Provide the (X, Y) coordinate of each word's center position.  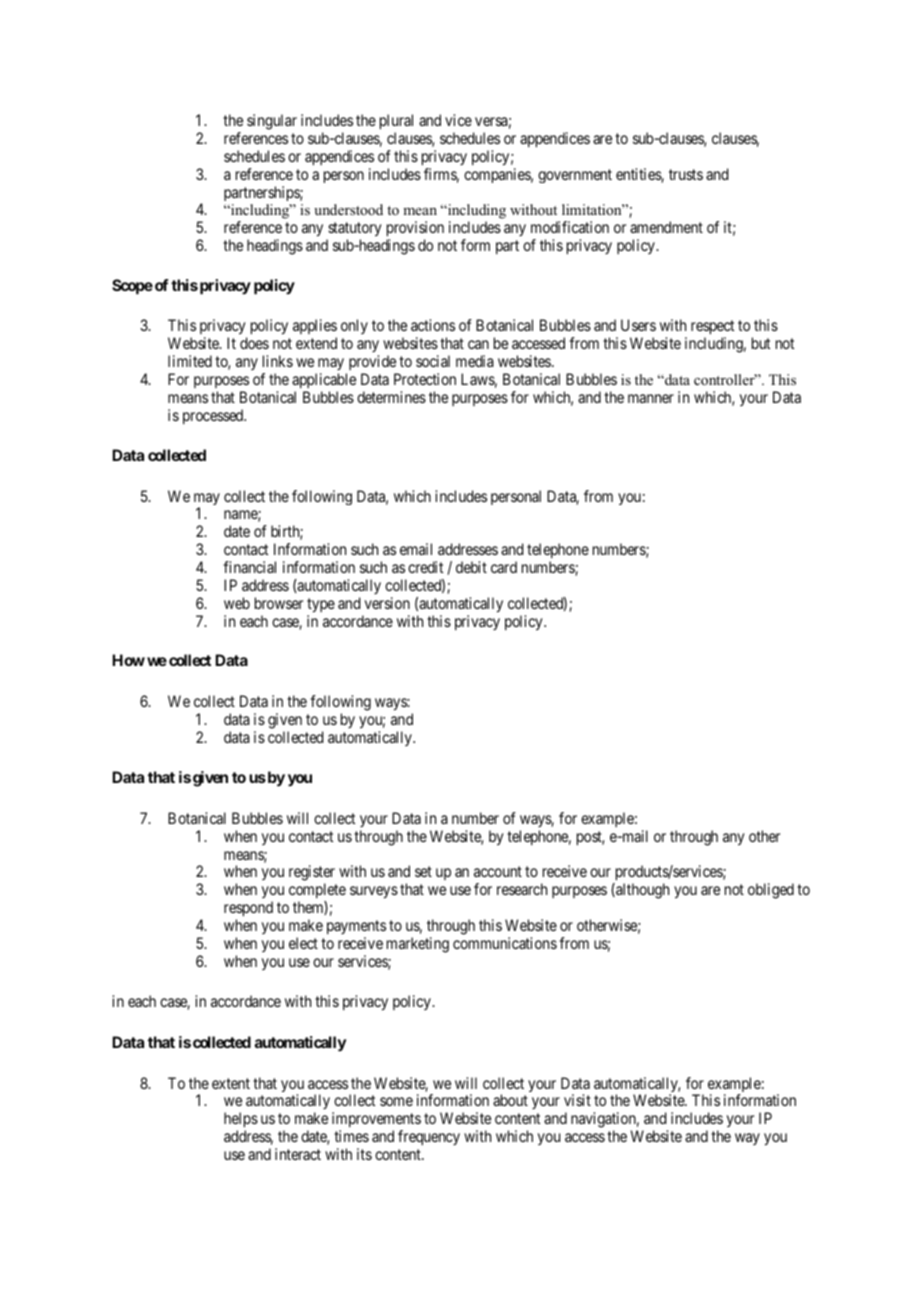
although (641, 891)
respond (248, 910)
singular (272, 122)
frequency (429, 1137)
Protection (425, 379)
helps (241, 1121)
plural (396, 122)
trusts (686, 174)
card (504, 567)
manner (651, 398)
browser (279, 603)
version (387, 603)
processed (214, 416)
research (522, 889)
